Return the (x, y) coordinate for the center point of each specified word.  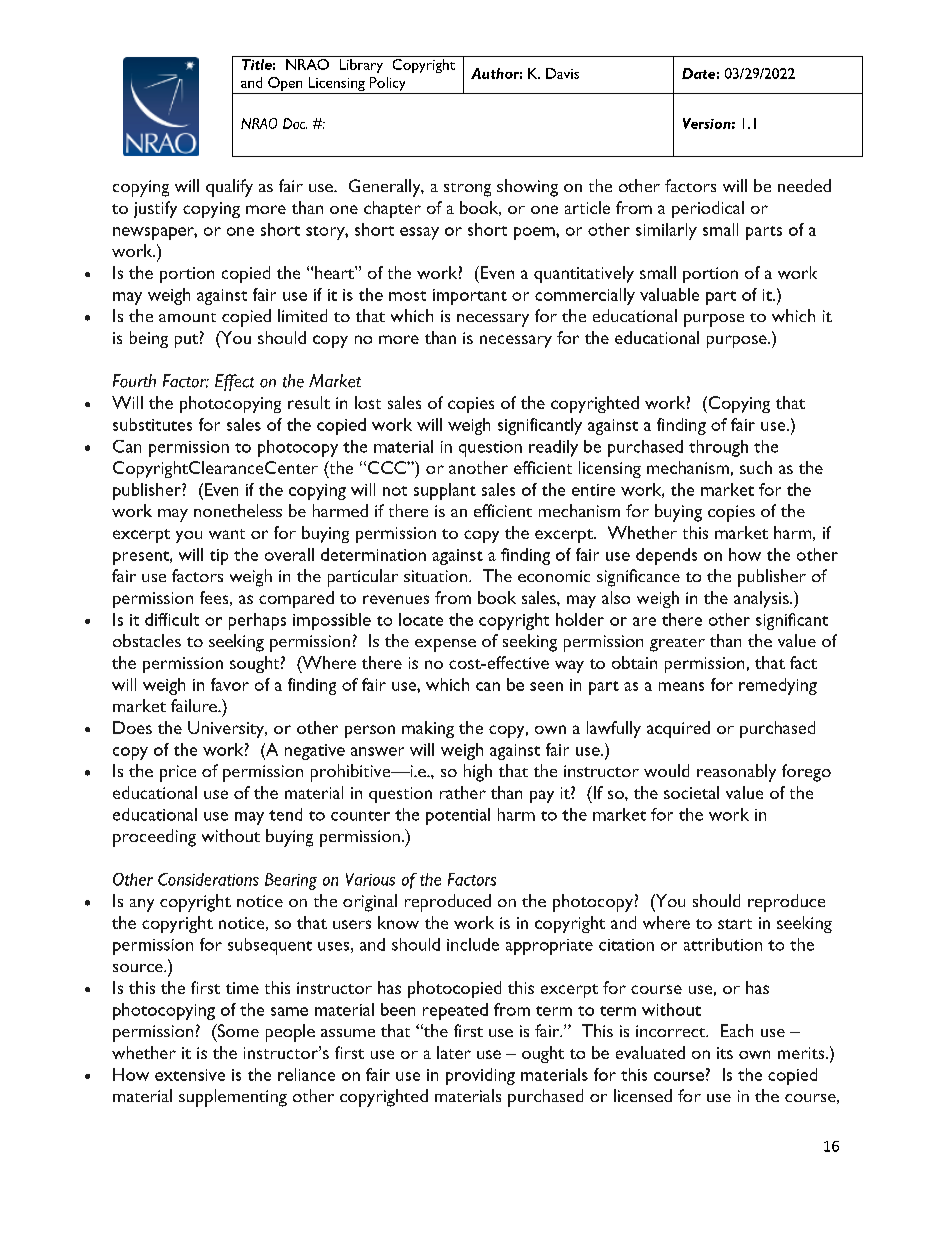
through (718, 448)
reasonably (736, 773)
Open (285, 85)
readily (553, 448)
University (227, 729)
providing (480, 1076)
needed (804, 185)
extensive (190, 1075)
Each (737, 1030)
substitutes (152, 424)
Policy (387, 85)
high (478, 773)
